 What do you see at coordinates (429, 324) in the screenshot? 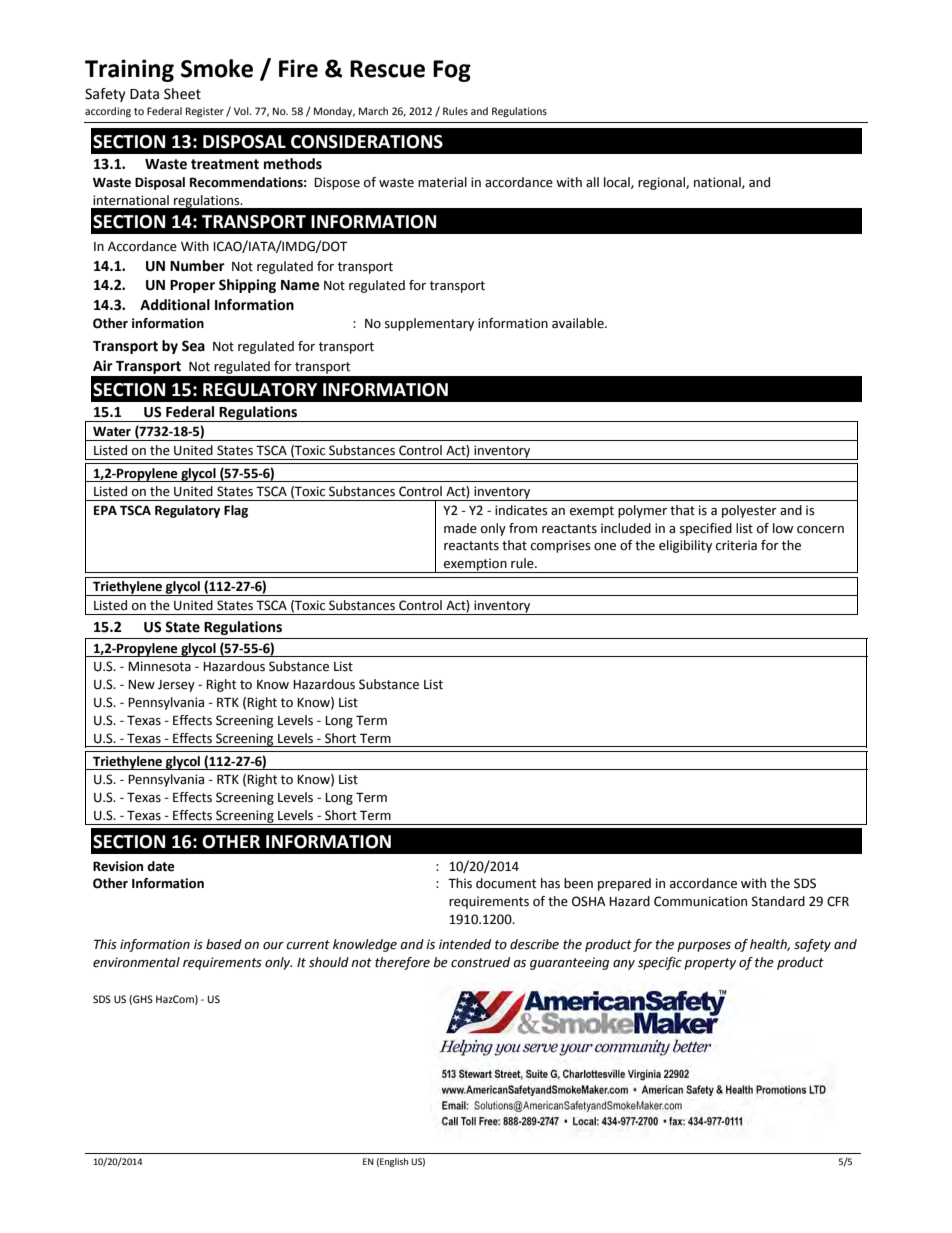
I see `supplementary` at bounding box center [429, 324].
